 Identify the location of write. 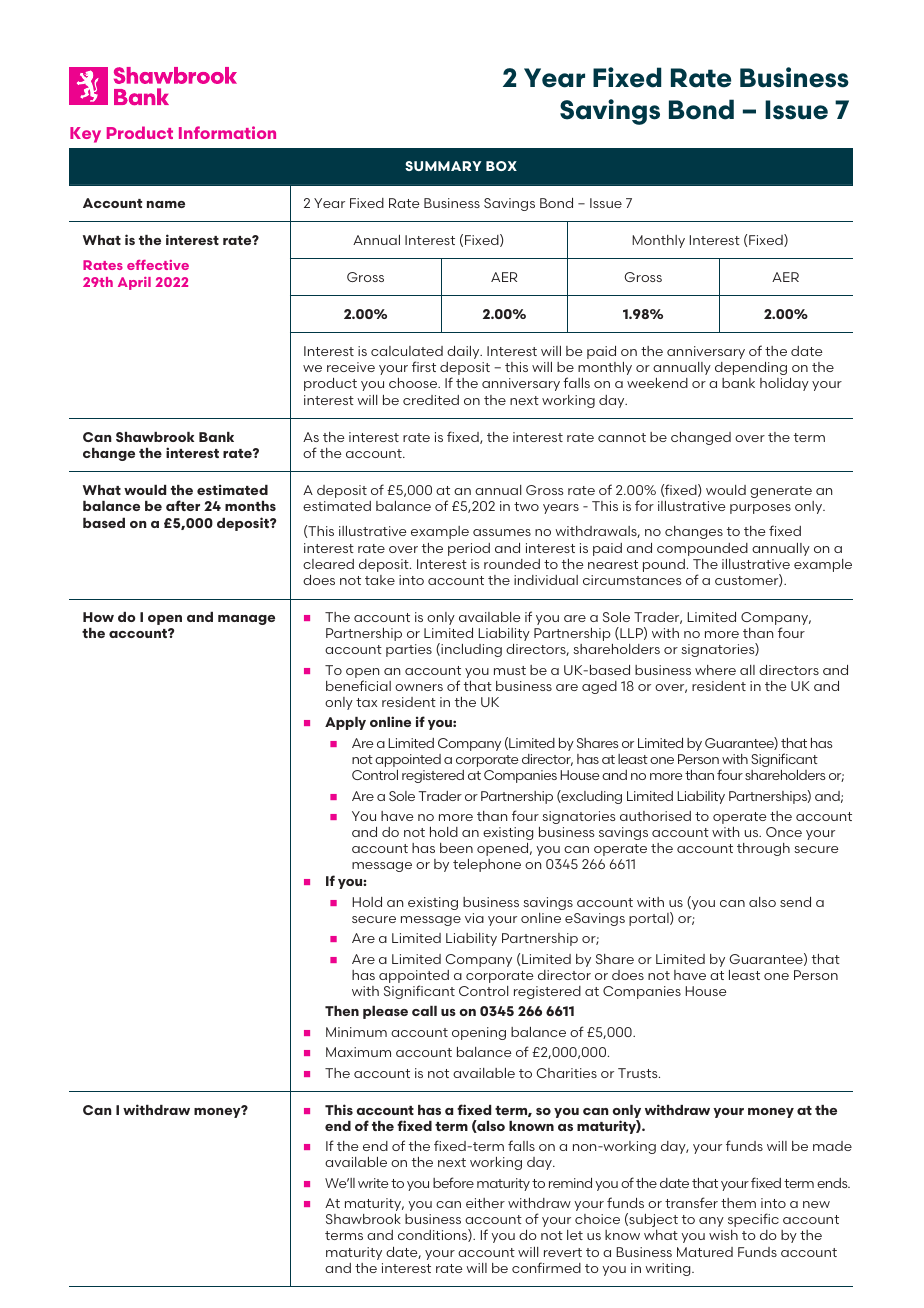
(373, 1183).
